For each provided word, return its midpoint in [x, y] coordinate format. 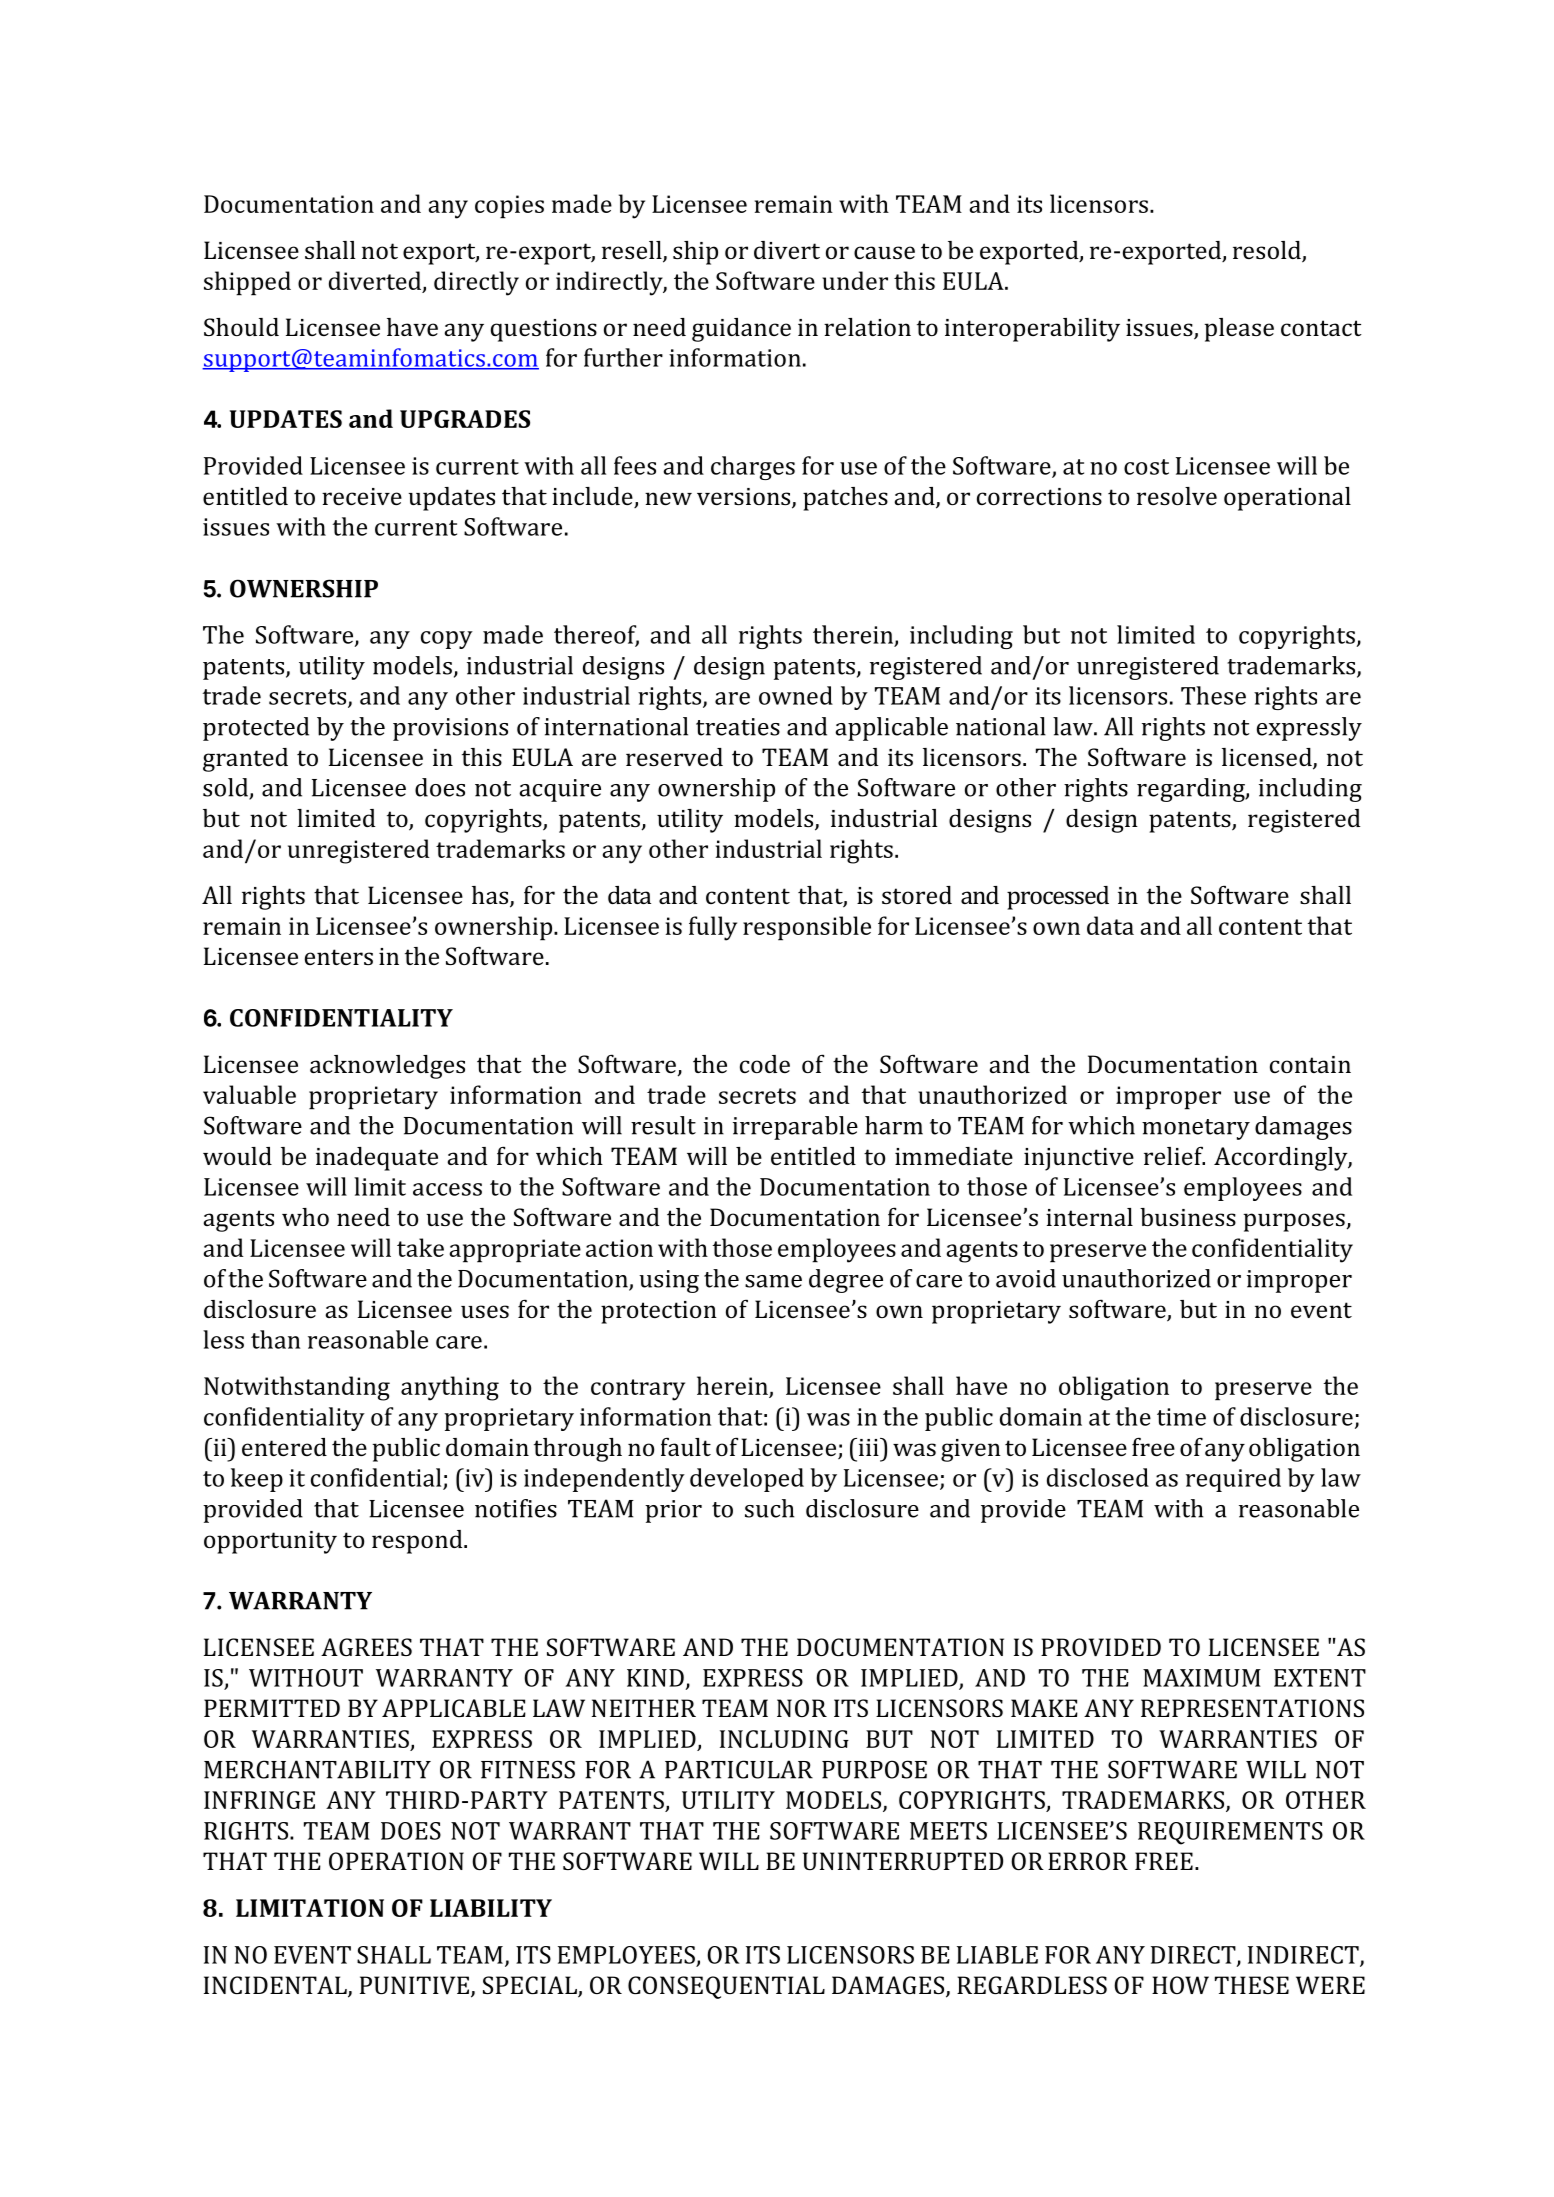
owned [796, 695]
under [855, 280]
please [1239, 330]
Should [241, 327]
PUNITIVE [416, 1986]
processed [1058, 898]
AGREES [366, 1647]
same [773, 1281]
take [420, 1247]
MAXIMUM [1202, 1678]
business [1188, 1217]
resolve [1177, 496]
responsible [807, 928]
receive [362, 496]
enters [339, 957]
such [769, 1508]
